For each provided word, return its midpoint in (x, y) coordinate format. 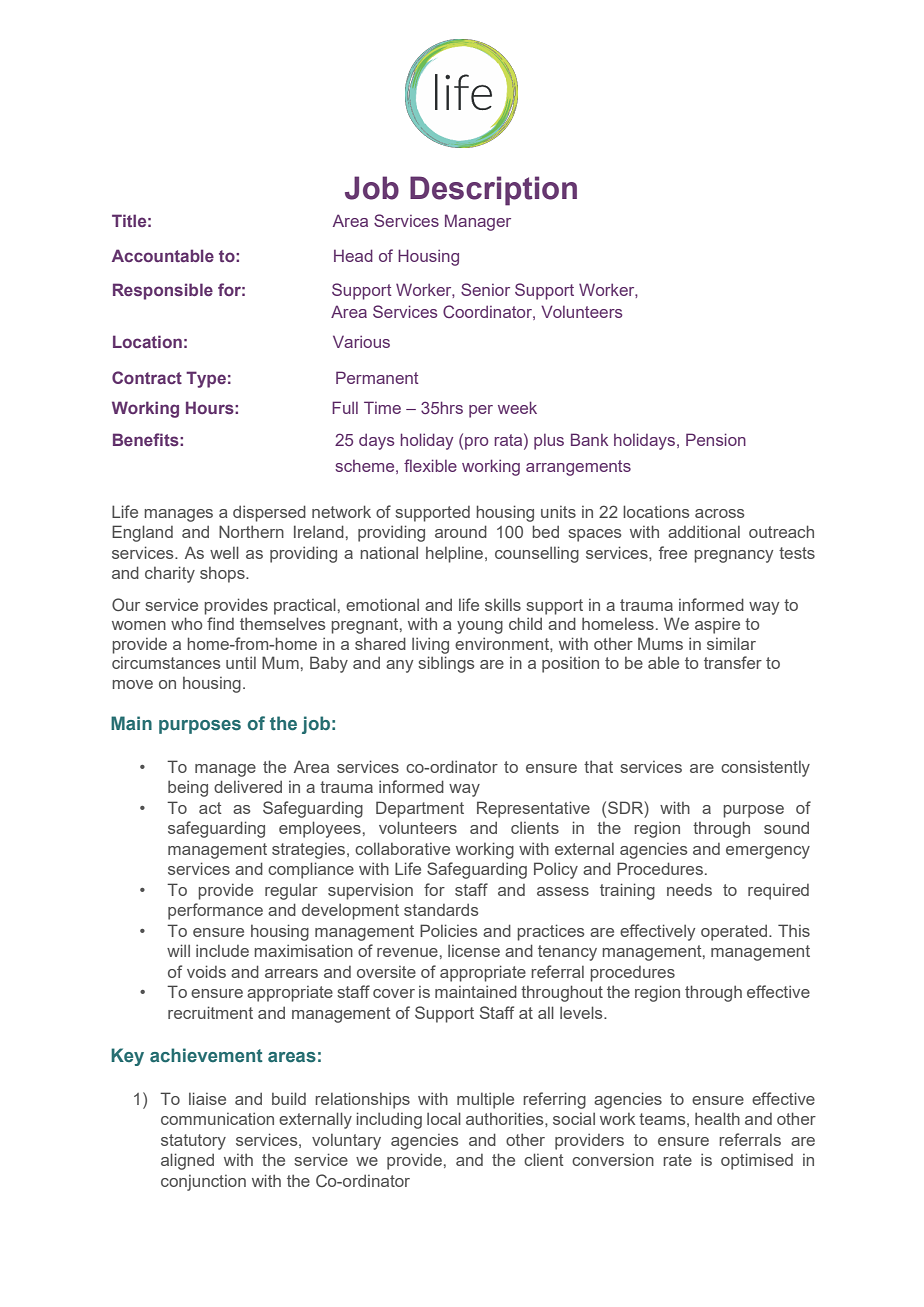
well (224, 552)
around (461, 531)
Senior (485, 289)
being (188, 788)
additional (704, 531)
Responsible (163, 291)
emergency (768, 852)
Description (493, 191)
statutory (193, 1142)
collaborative (402, 848)
